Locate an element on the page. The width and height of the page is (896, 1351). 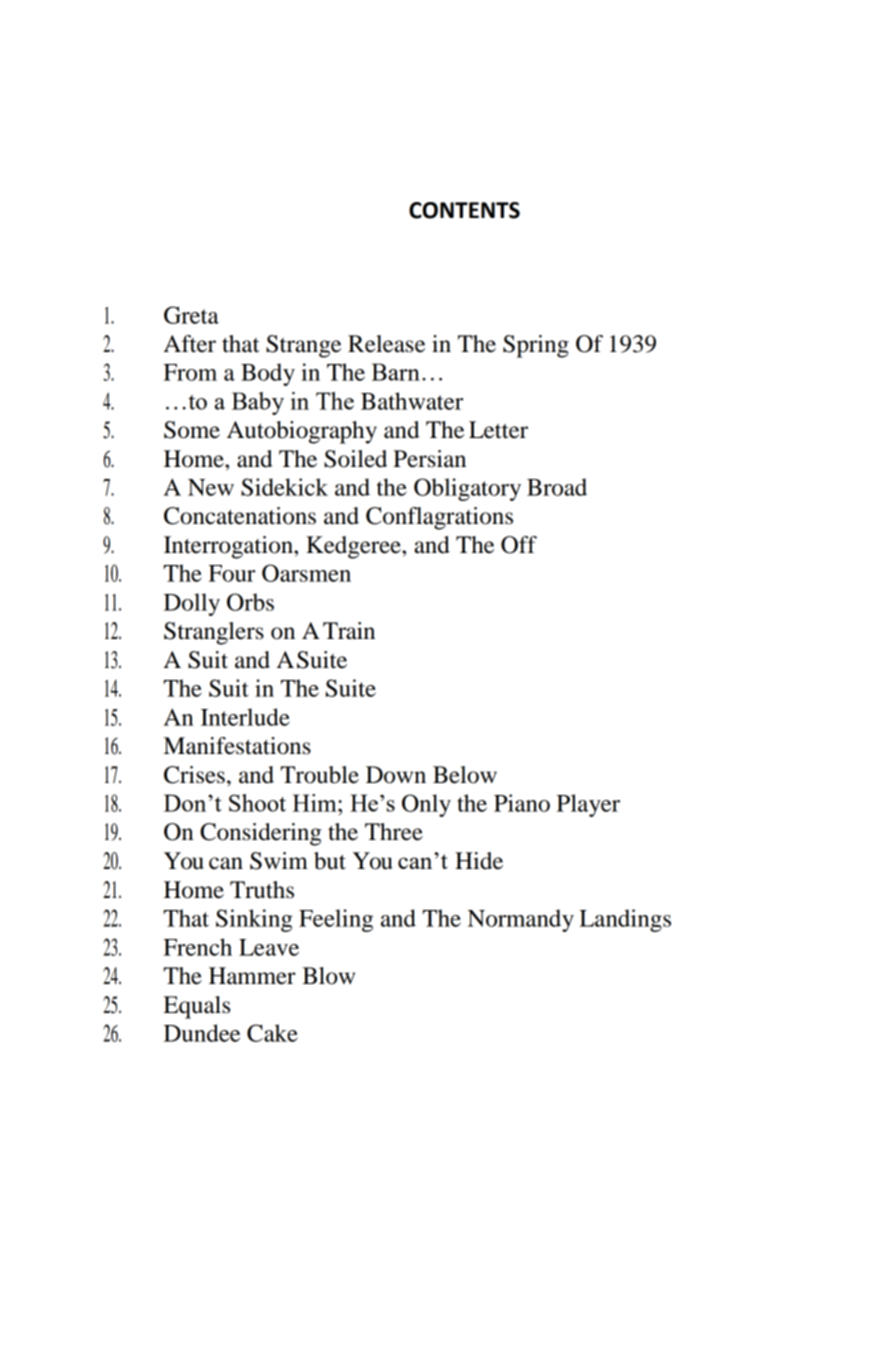
Greta is located at coordinates (191, 315).
